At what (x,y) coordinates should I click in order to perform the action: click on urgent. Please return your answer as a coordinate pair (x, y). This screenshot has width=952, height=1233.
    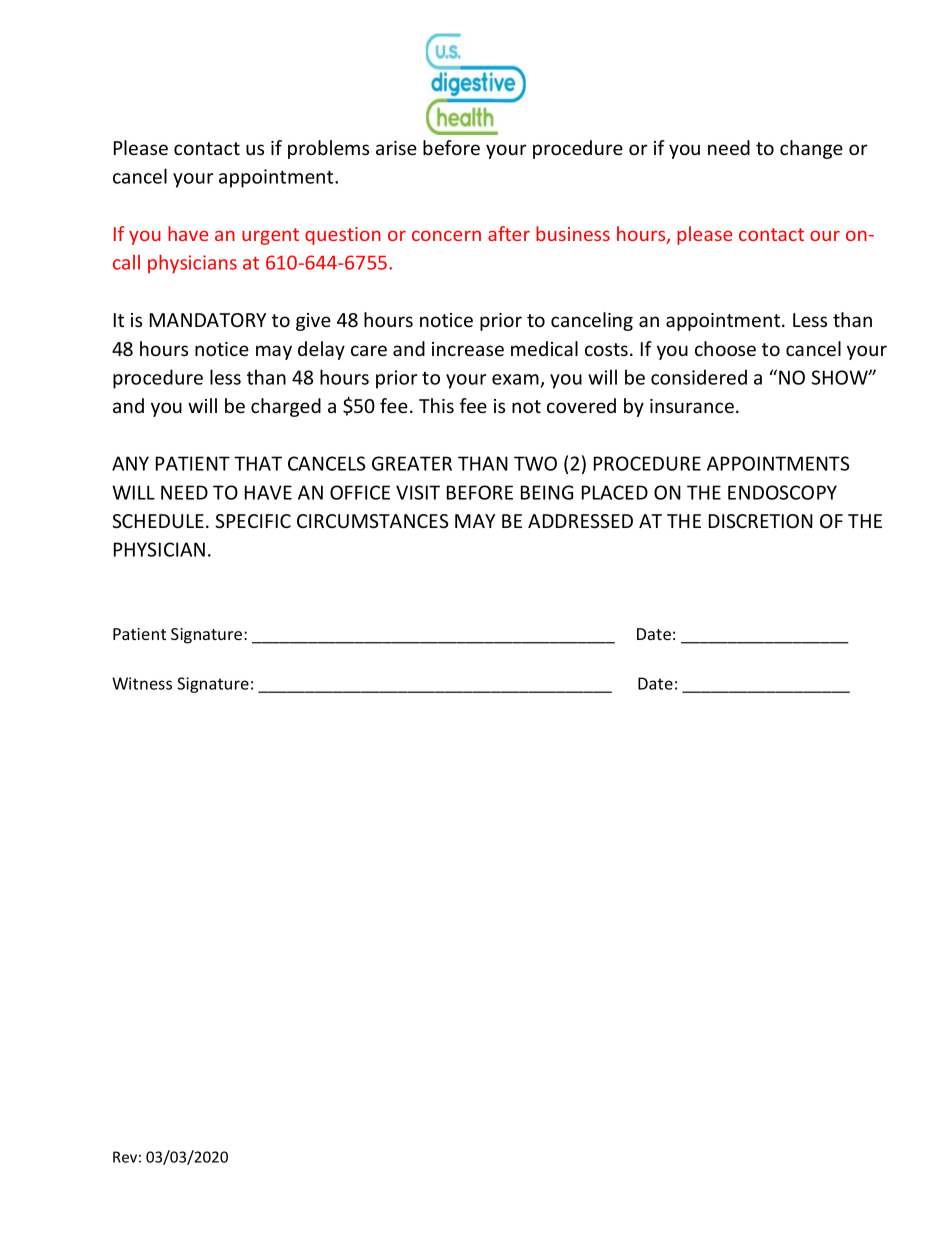
    Looking at the image, I should click on (270, 236).
